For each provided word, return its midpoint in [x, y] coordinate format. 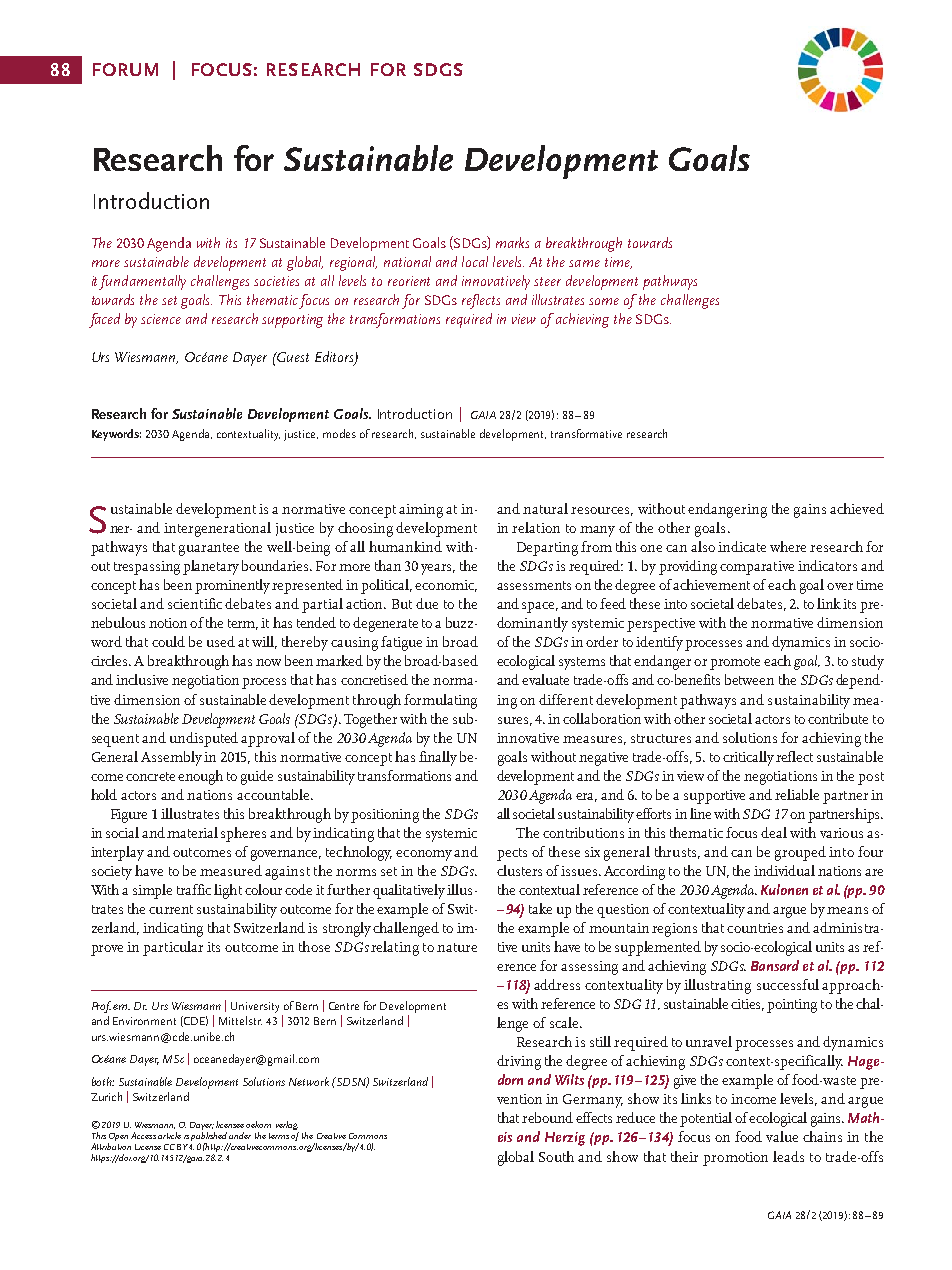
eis [505, 1137]
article [169, 1135]
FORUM [125, 69]
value [782, 1136]
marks [512, 242]
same [584, 263]
